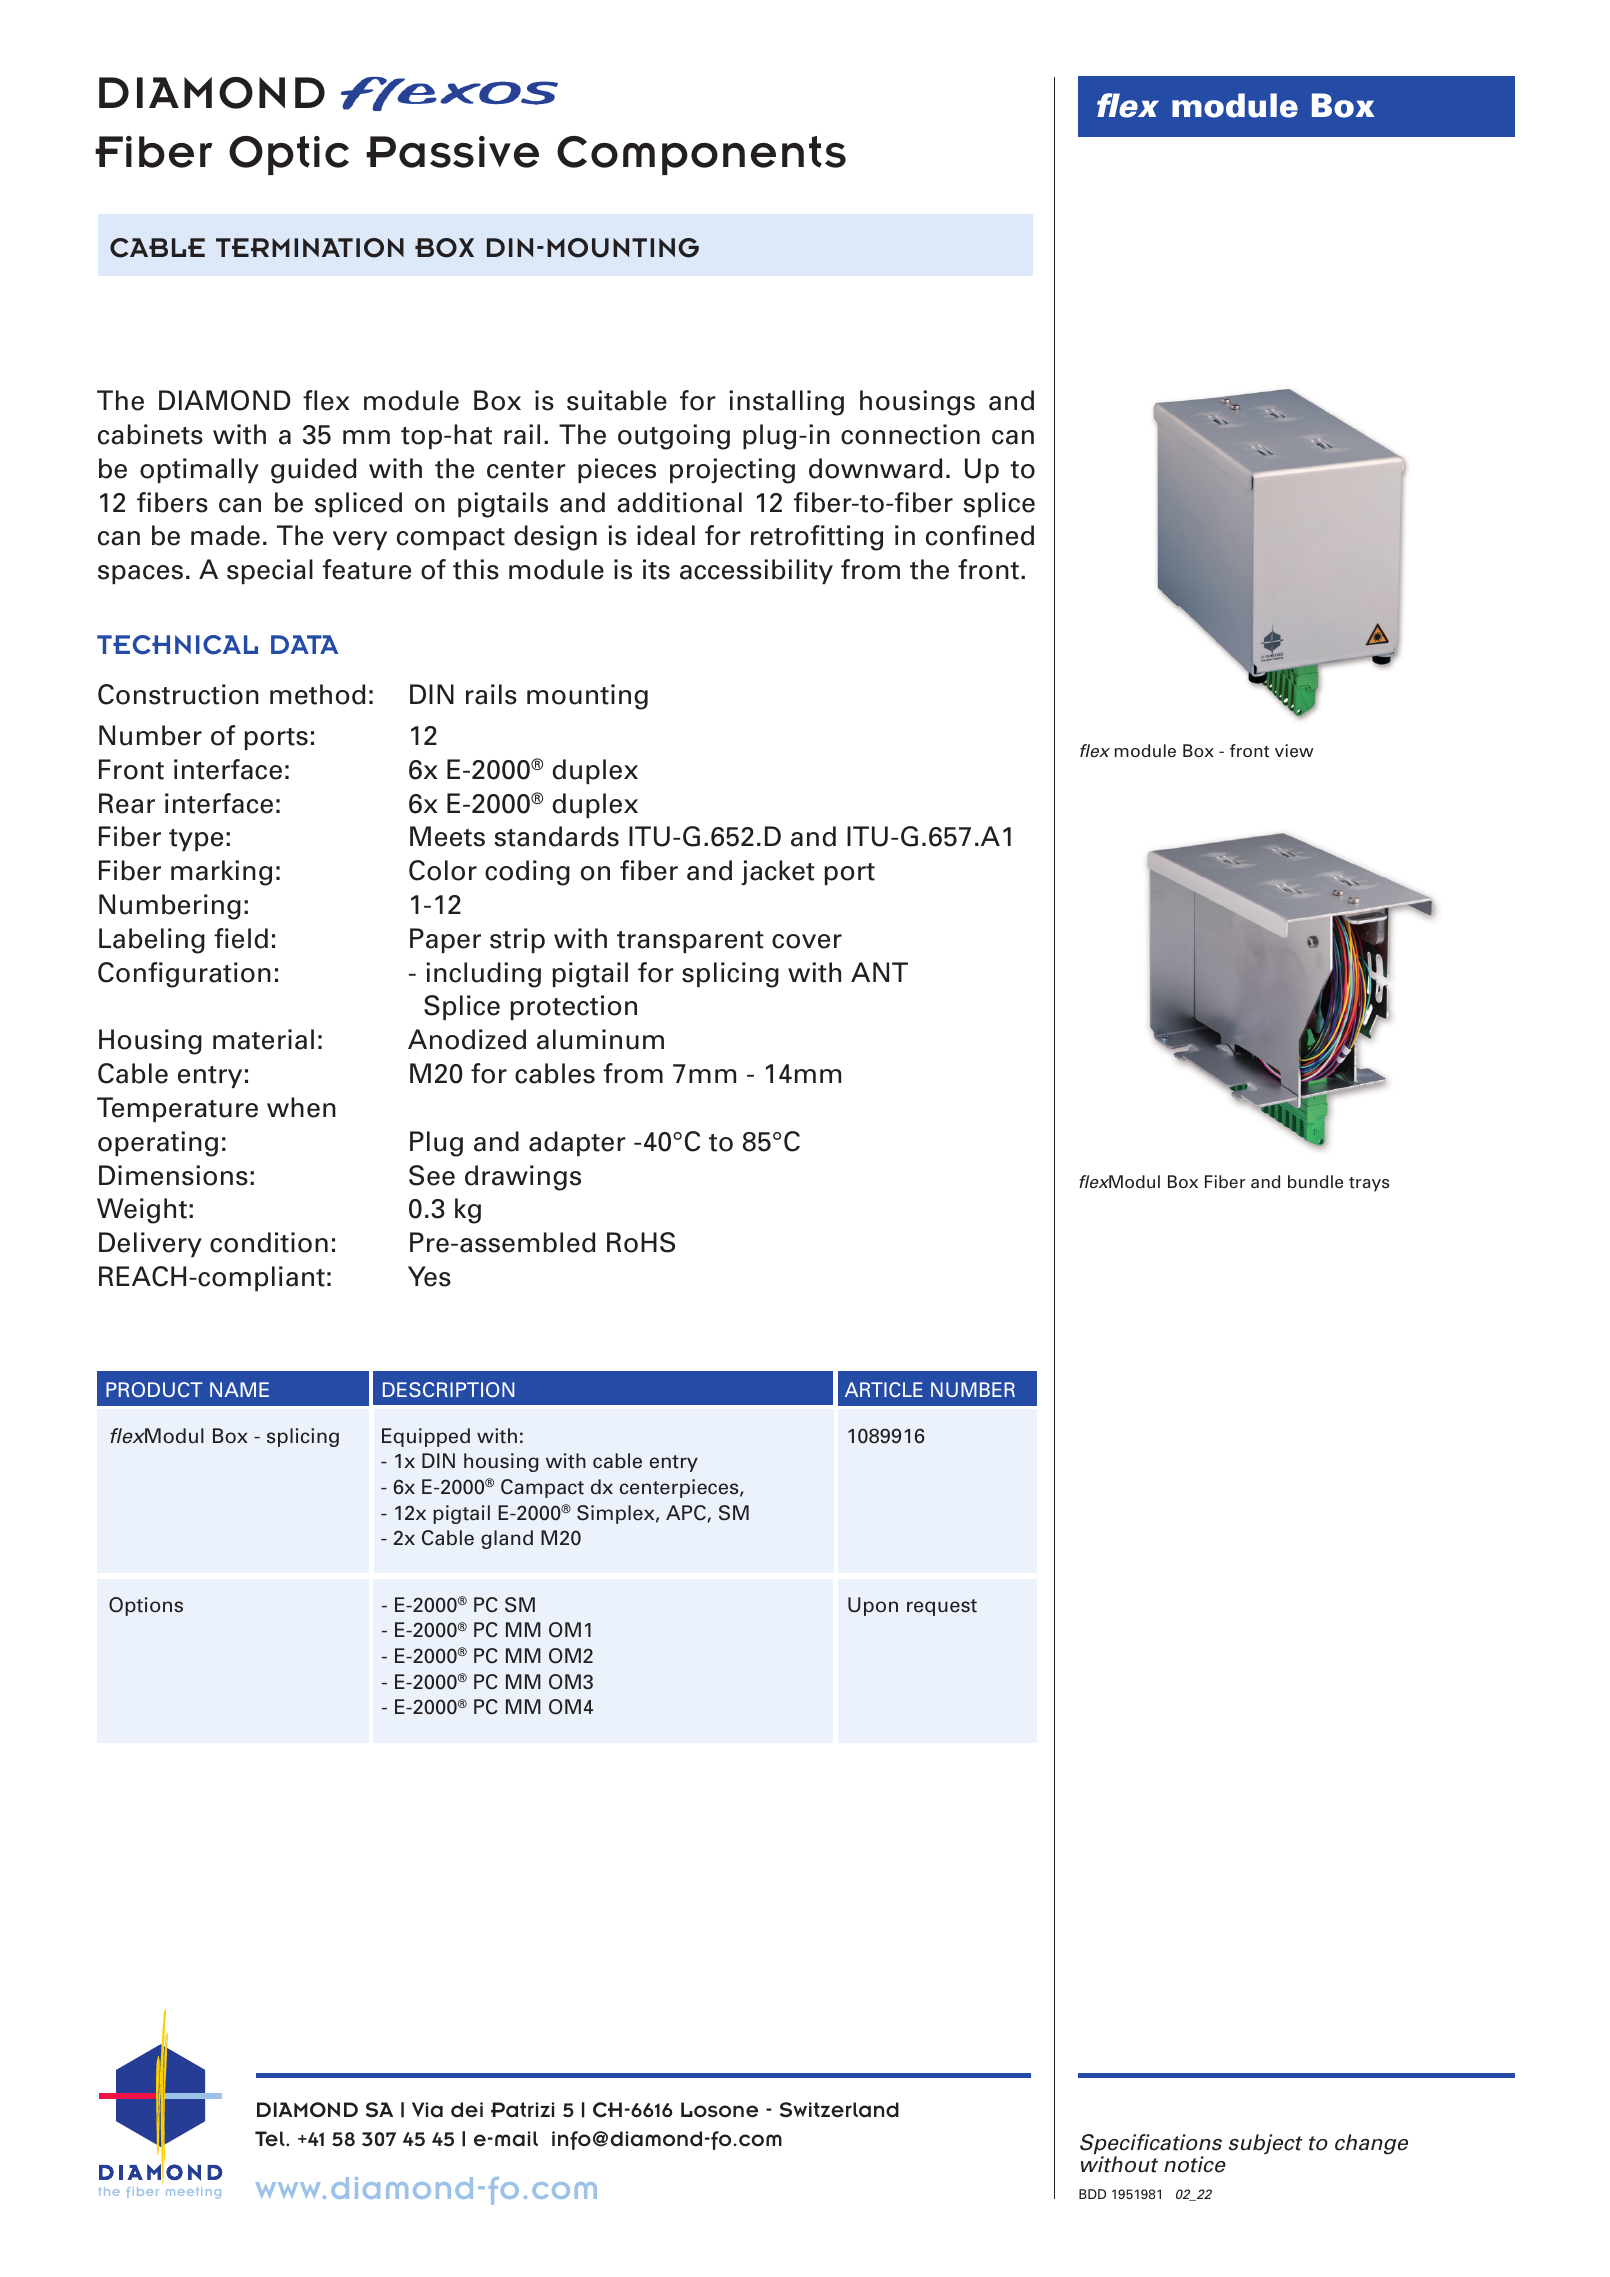 This screenshot has height=2277, width=1610. What do you see at coordinates (873, 1606) in the screenshot?
I see `Upon` at bounding box center [873, 1606].
